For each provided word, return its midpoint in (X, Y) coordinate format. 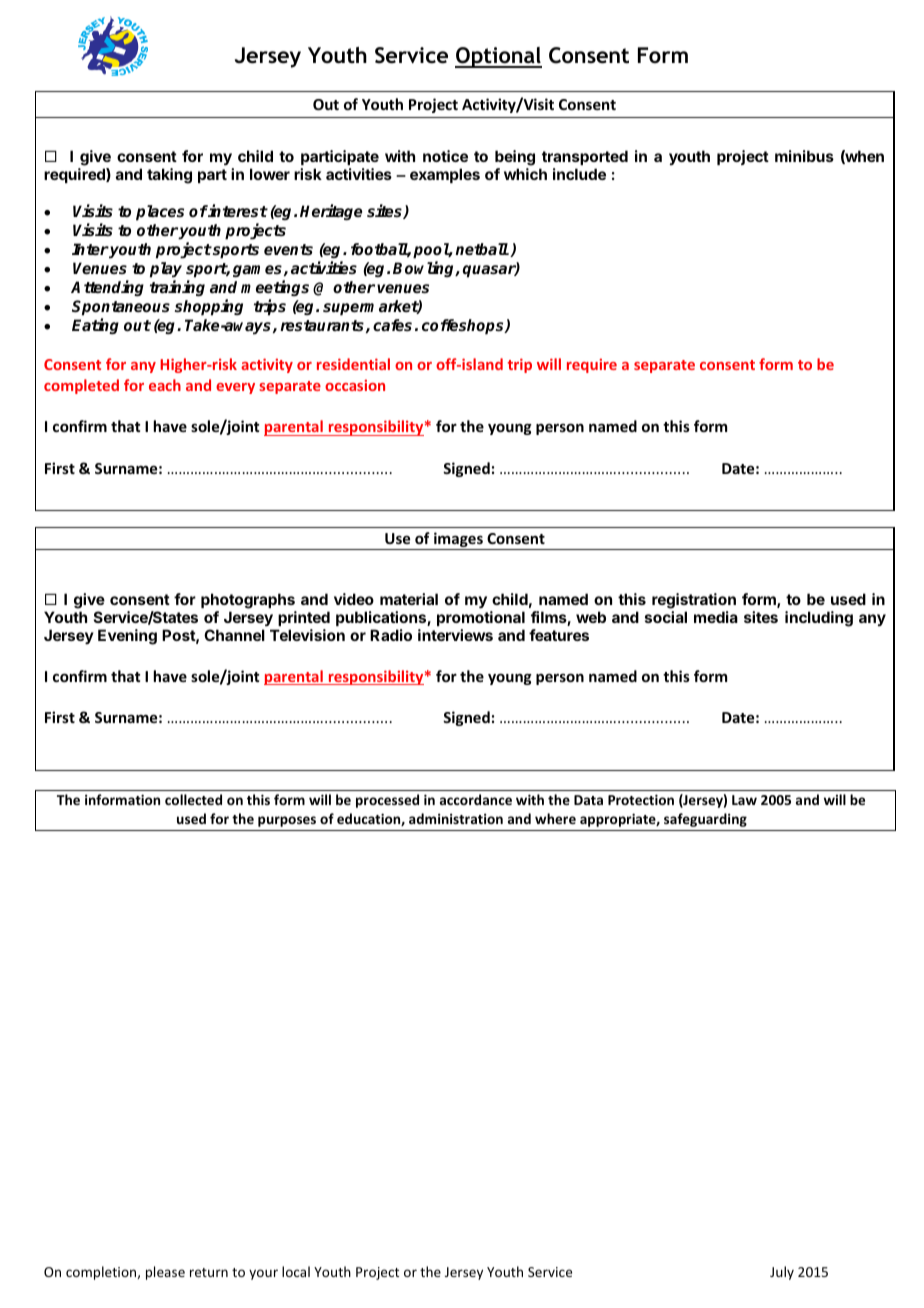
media (716, 617)
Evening (127, 637)
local (296, 1271)
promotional (481, 618)
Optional (498, 57)
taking (169, 176)
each (165, 385)
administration (456, 818)
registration (694, 602)
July (782, 1273)
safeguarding (705, 820)
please (165, 1273)
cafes (392, 325)
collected (193, 799)
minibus (804, 156)
